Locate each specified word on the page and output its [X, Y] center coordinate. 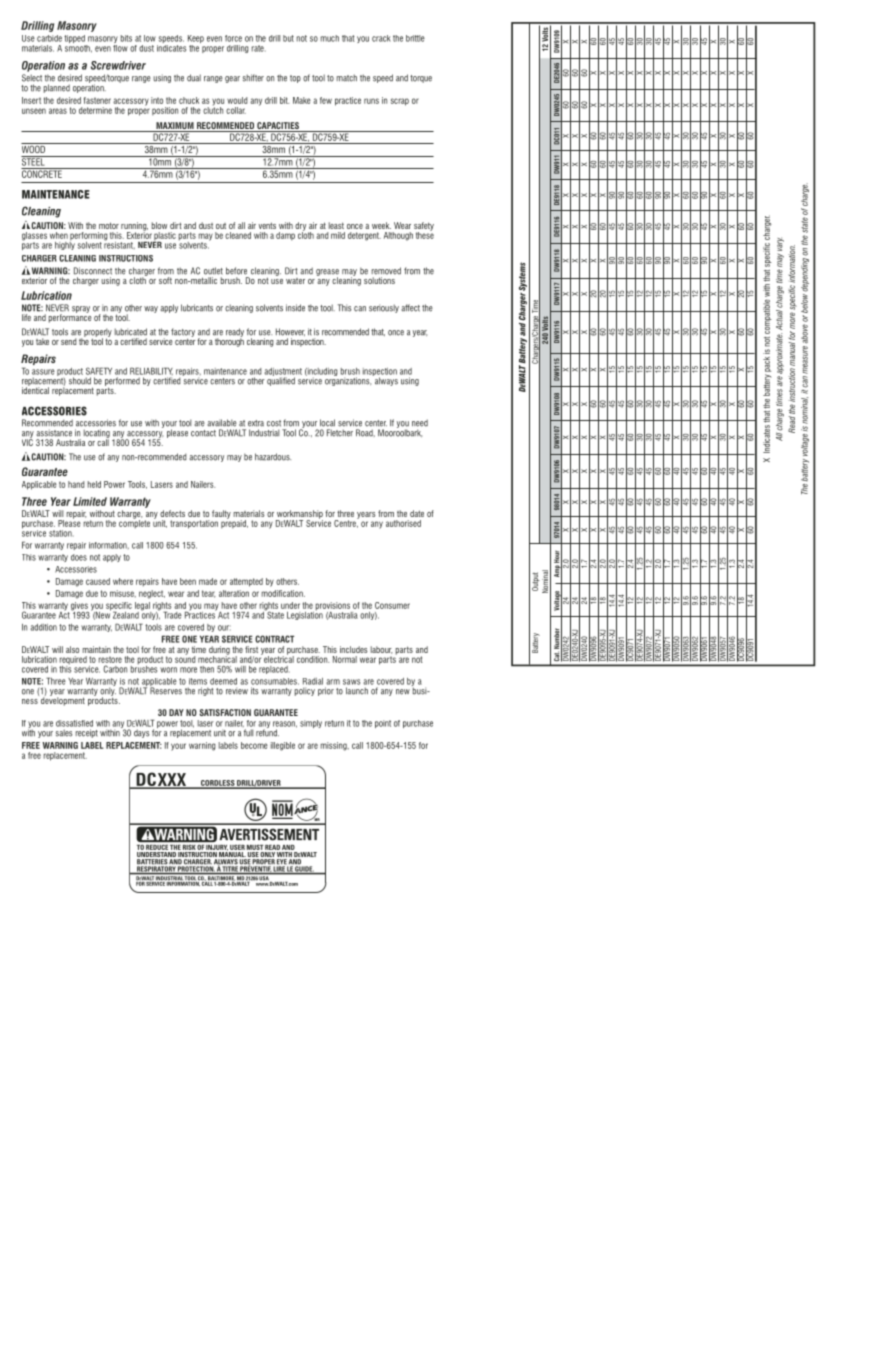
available [222, 423]
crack [381, 38]
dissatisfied [74, 723]
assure [43, 372]
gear [232, 79]
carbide [49, 38]
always [385, 380]
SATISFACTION [225, 712]
